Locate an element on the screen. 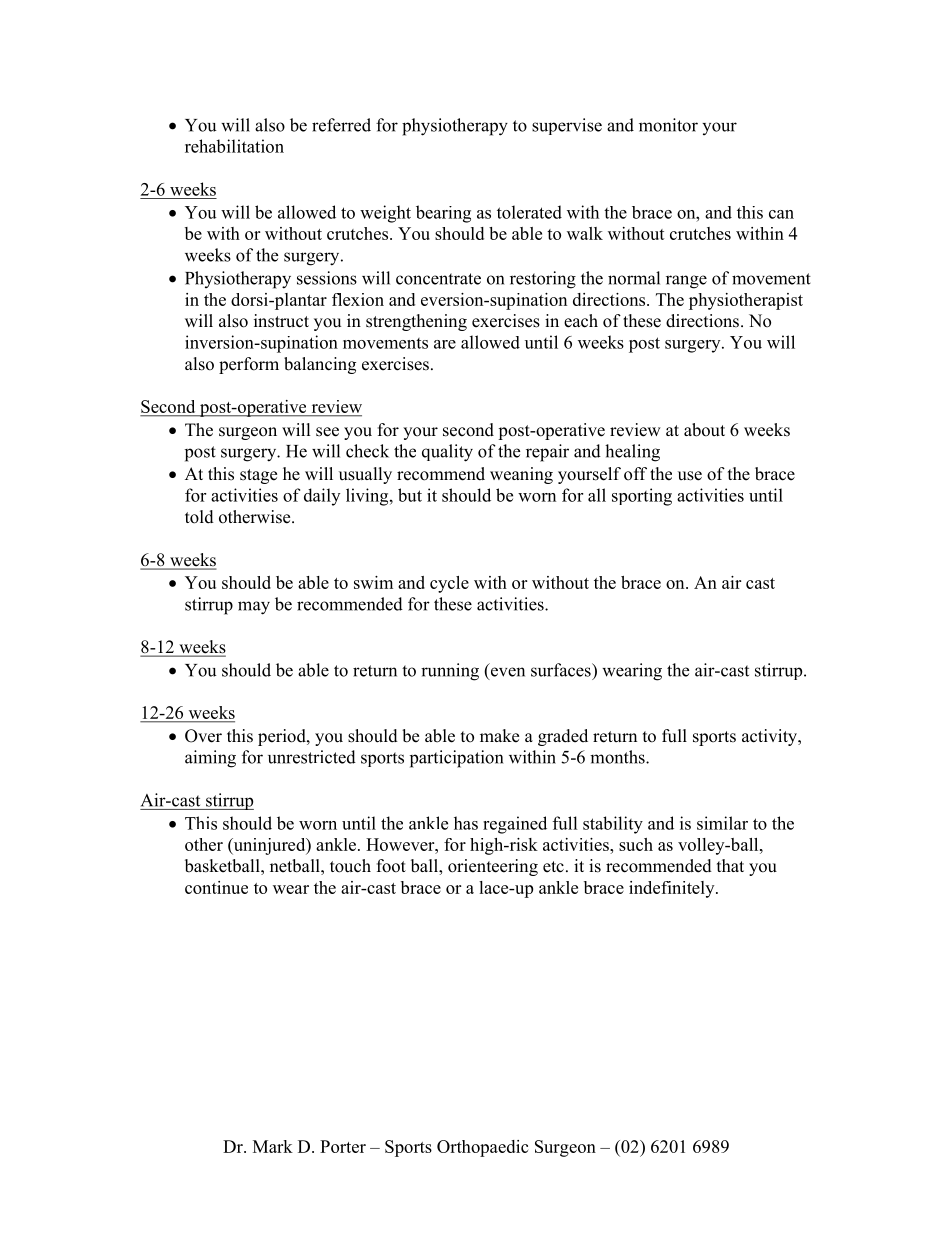  similar is located at coordinates (722, 823).
